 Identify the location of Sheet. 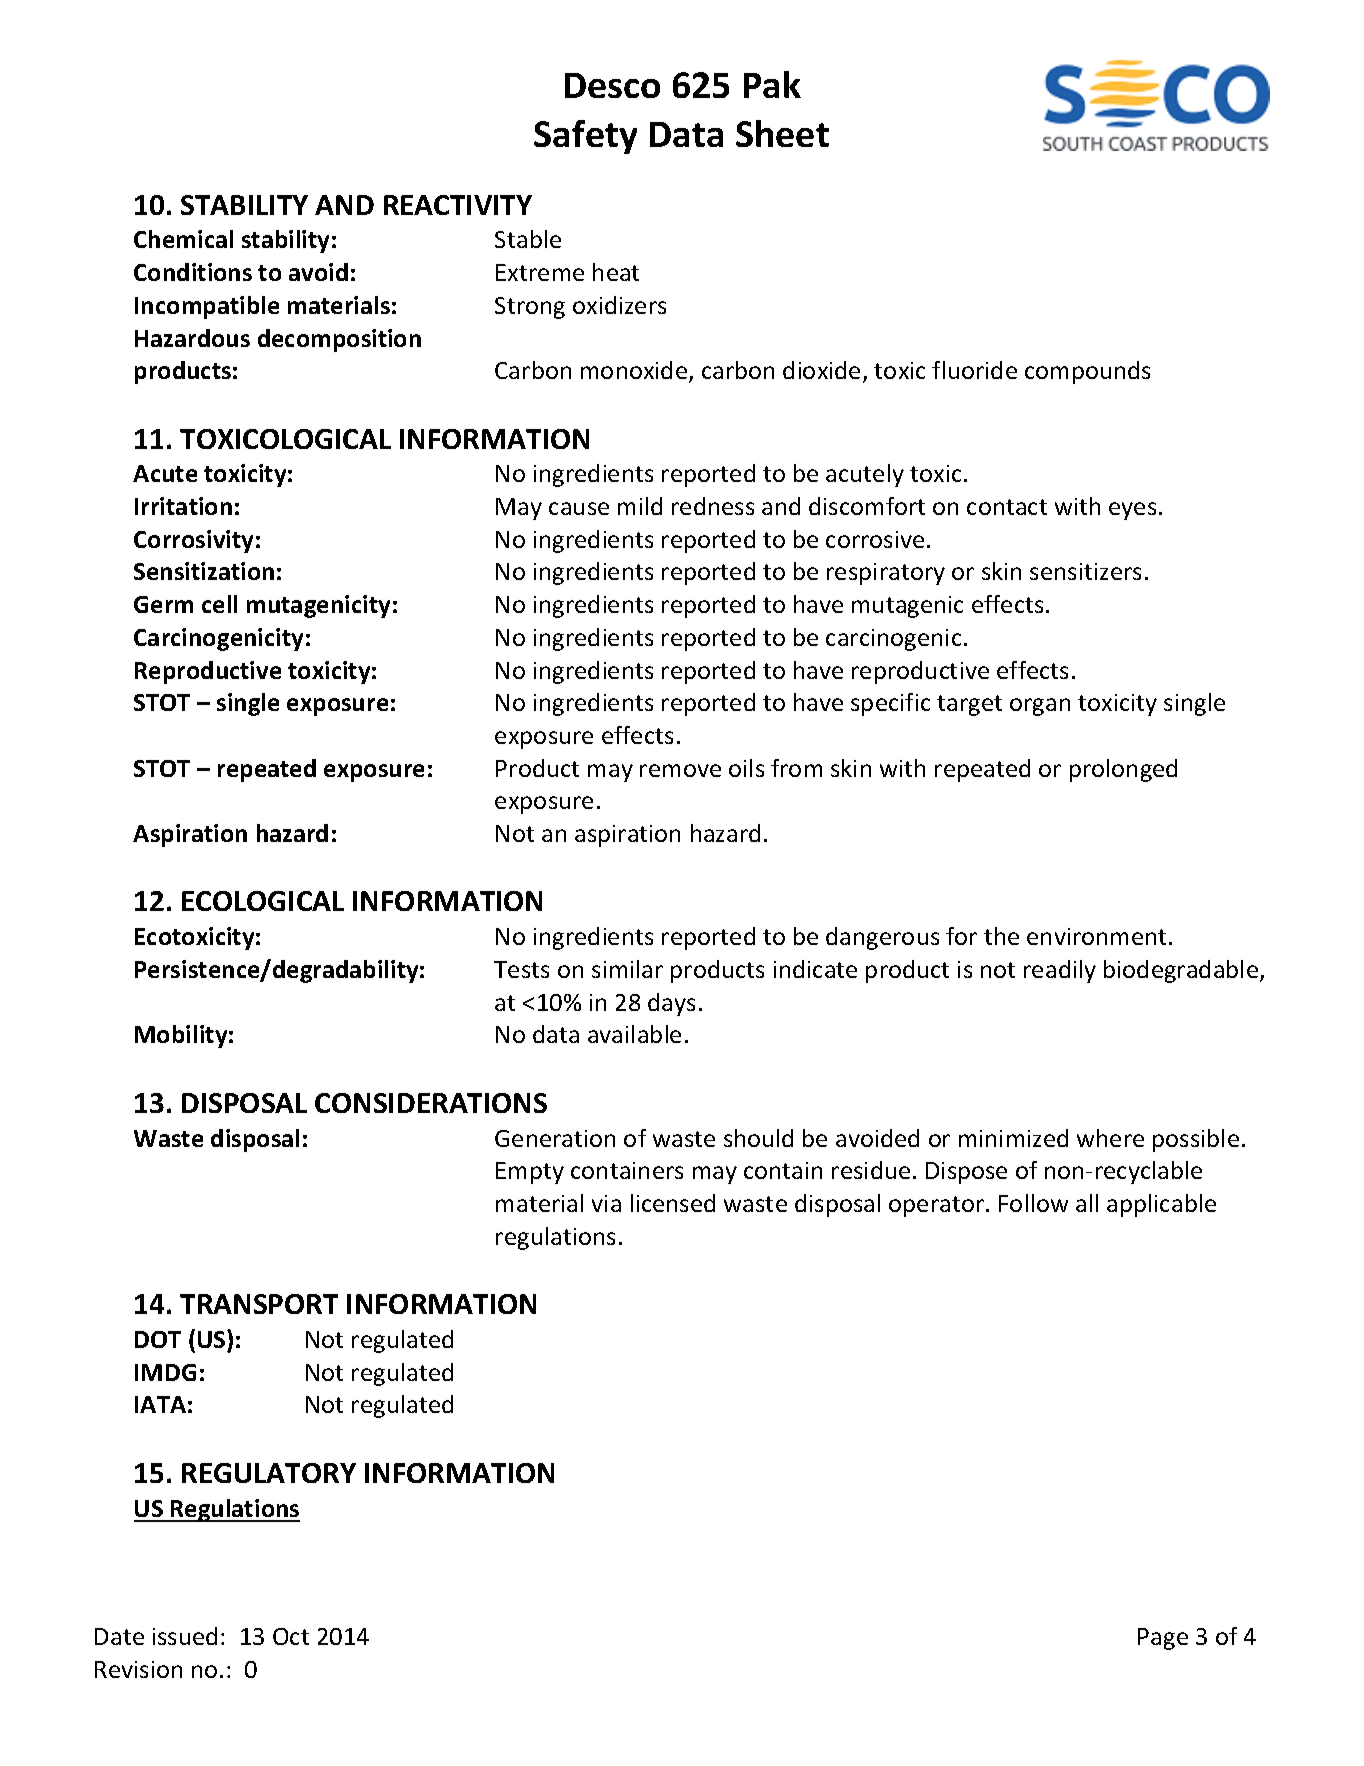
(782, 133).
